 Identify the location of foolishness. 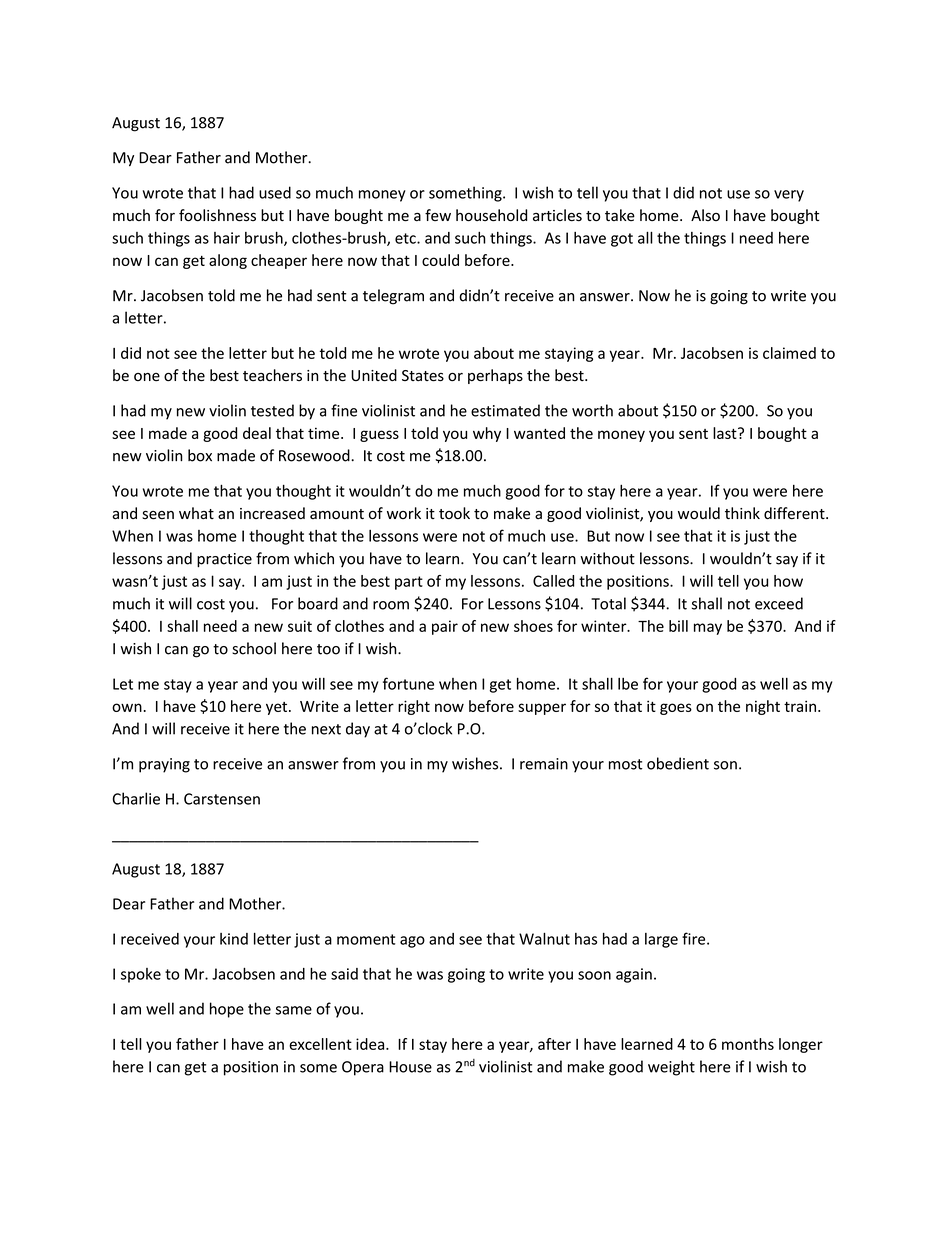
(217, 215).
